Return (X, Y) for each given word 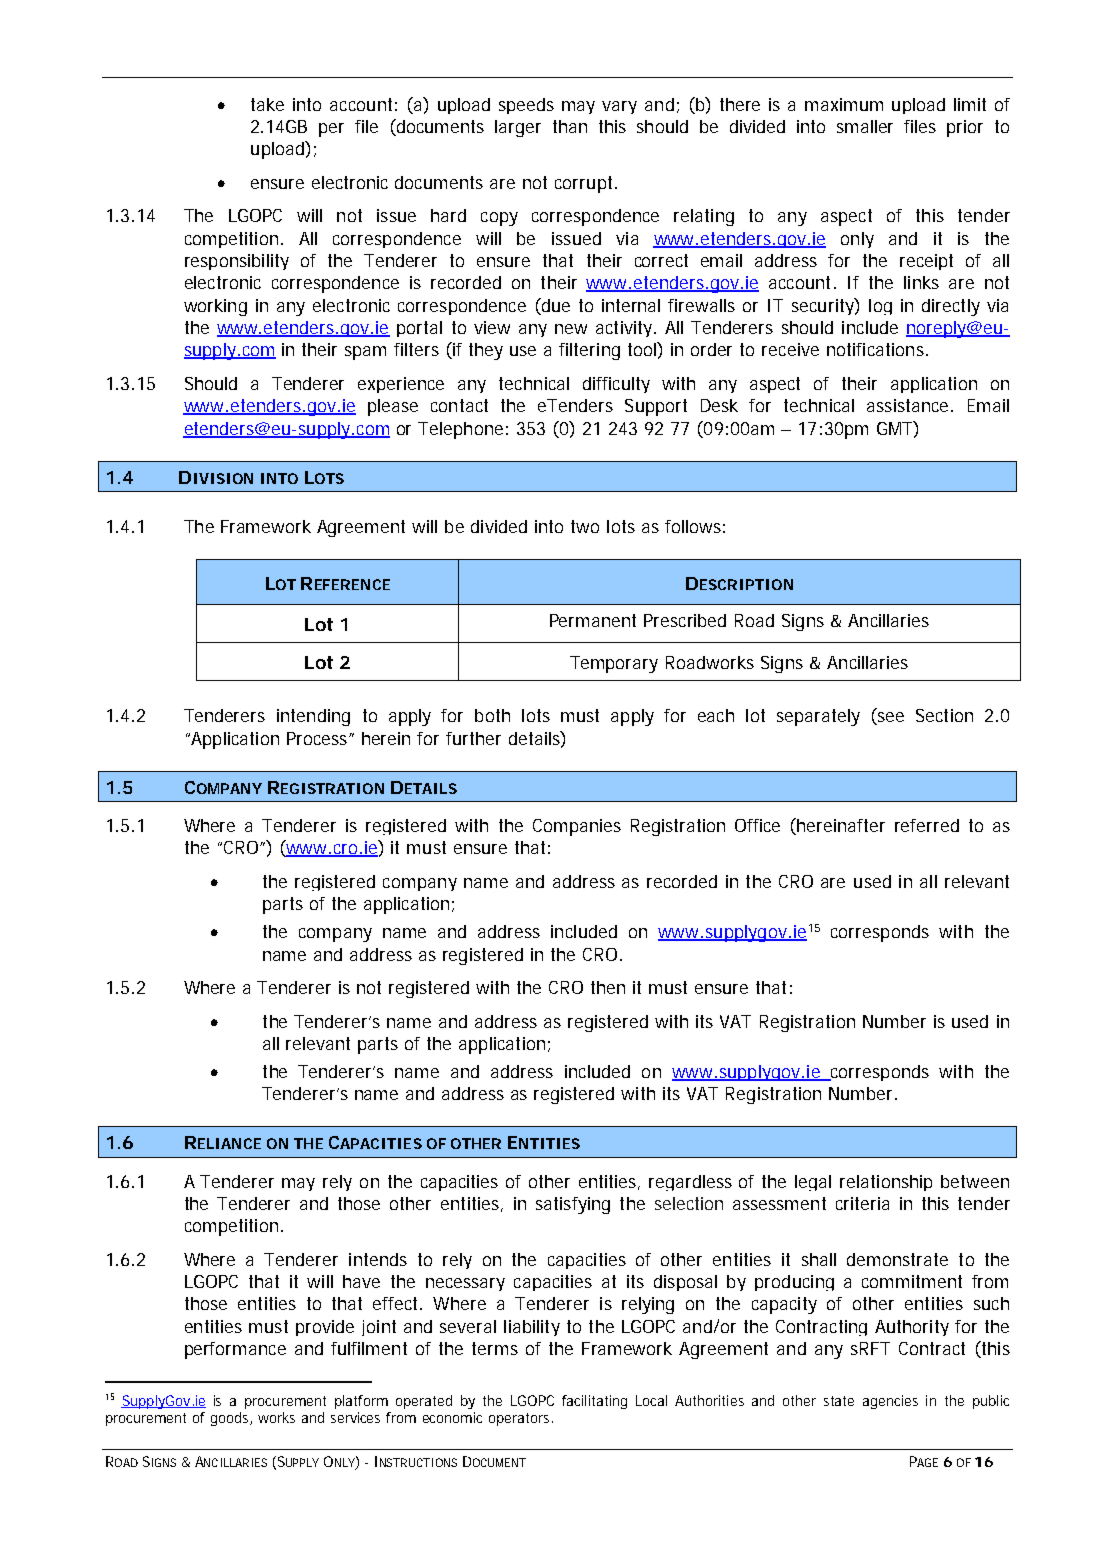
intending (313, 717)
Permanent (593, 620)
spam (365, 353)
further (473, 738)
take (267, 104)
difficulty (616, 385)
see (889, 718)
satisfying (573, 1205)
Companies (577, 827)
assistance (909, 405)
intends (378, 1259)
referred (927, 825)
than (570, 126)
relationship (886, 1183)
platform (361, 1402)
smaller (865, 126)
